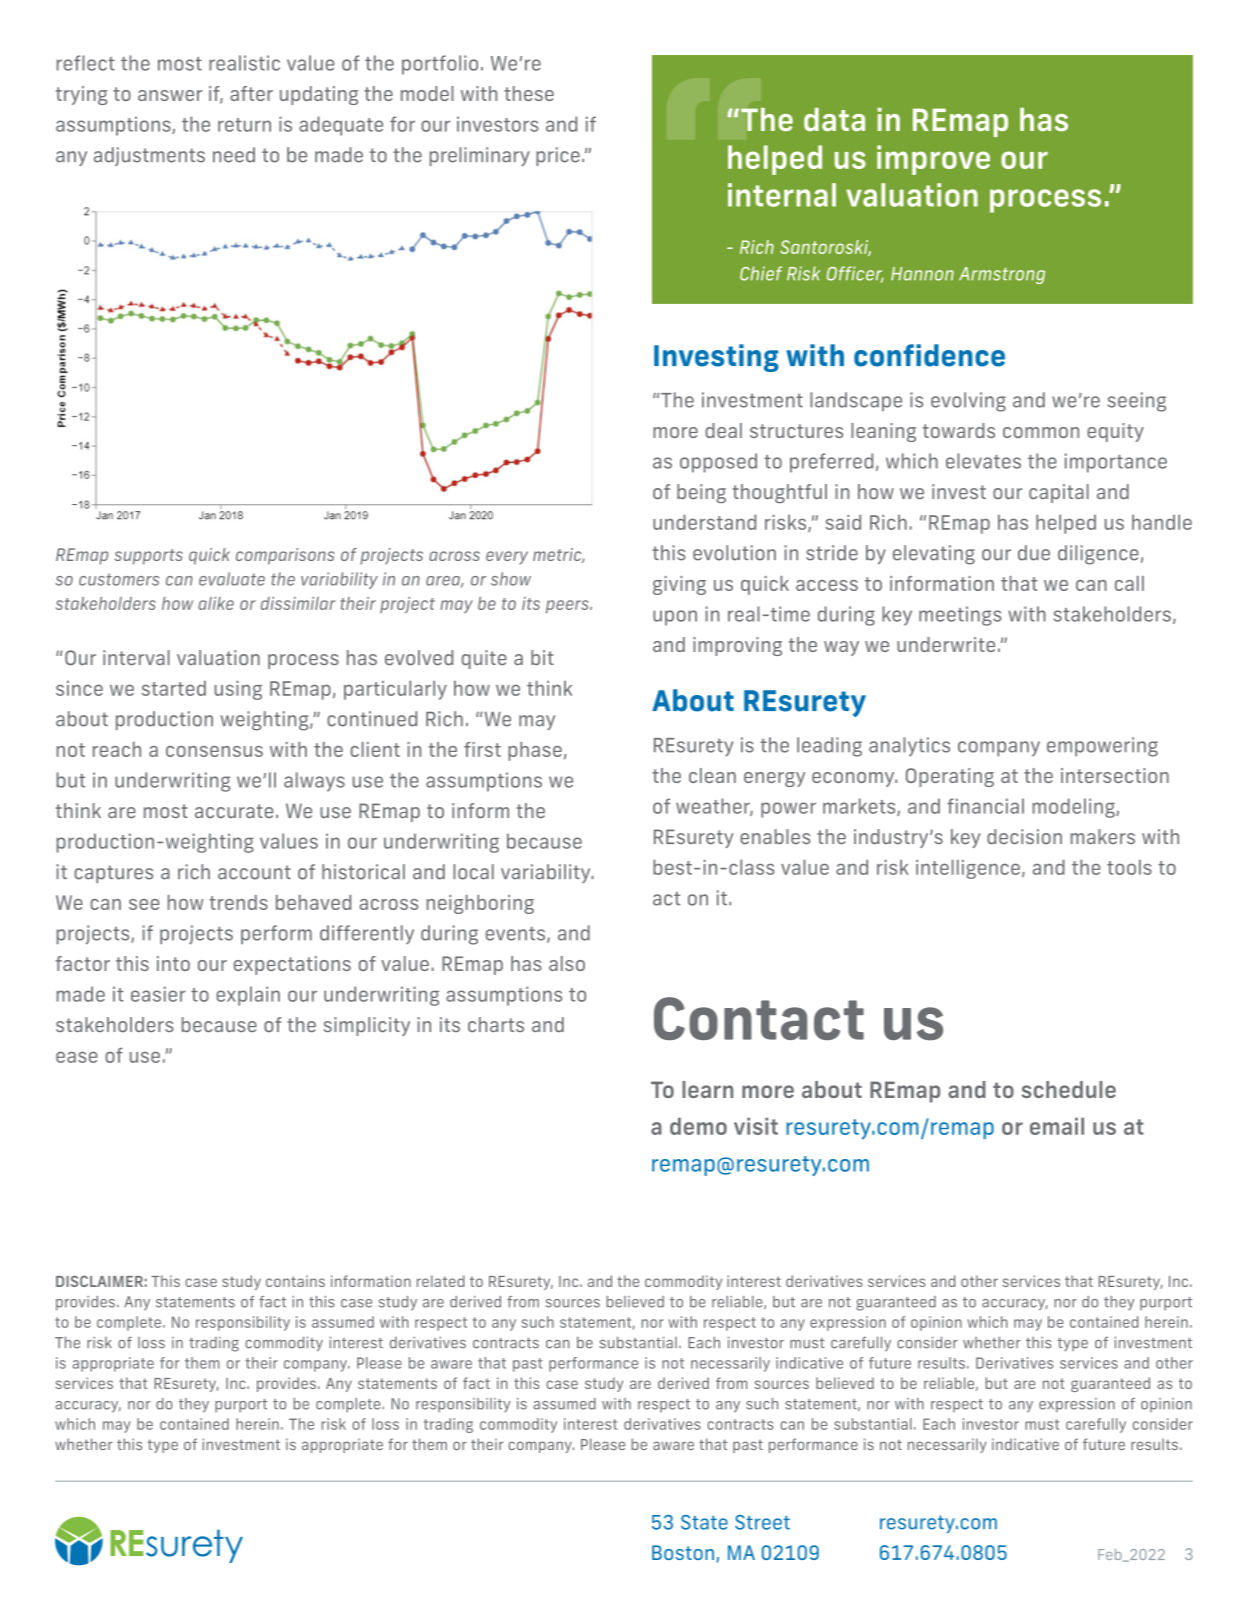 Image resolution: width=1248 pixels, height=1615 pixels. What do you see at coordinates (1041, 432) in the screenshot?
I see `common` at bounding box center [1041, 432].
